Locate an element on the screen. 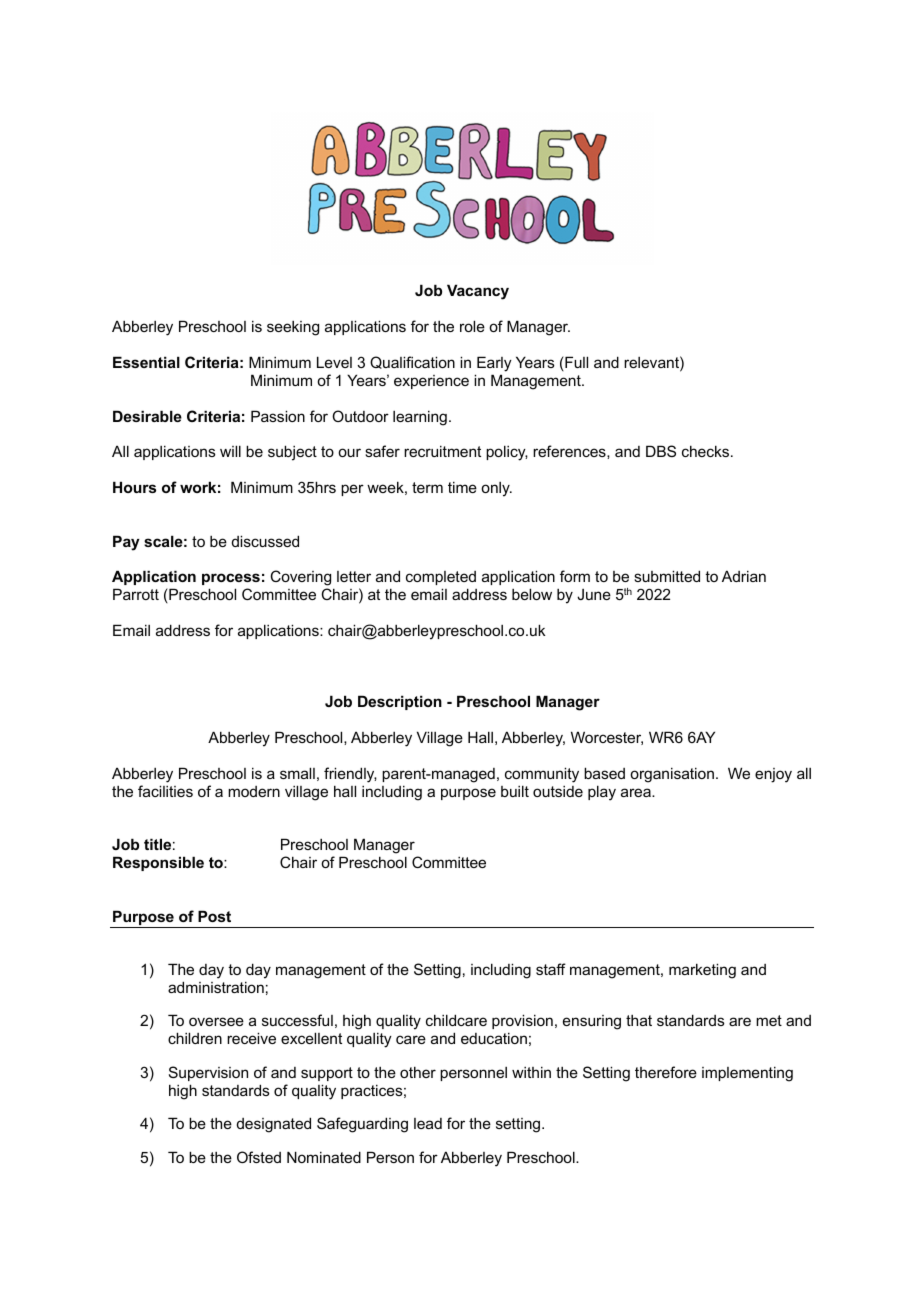  Post is located at coordinates (214, 916).
